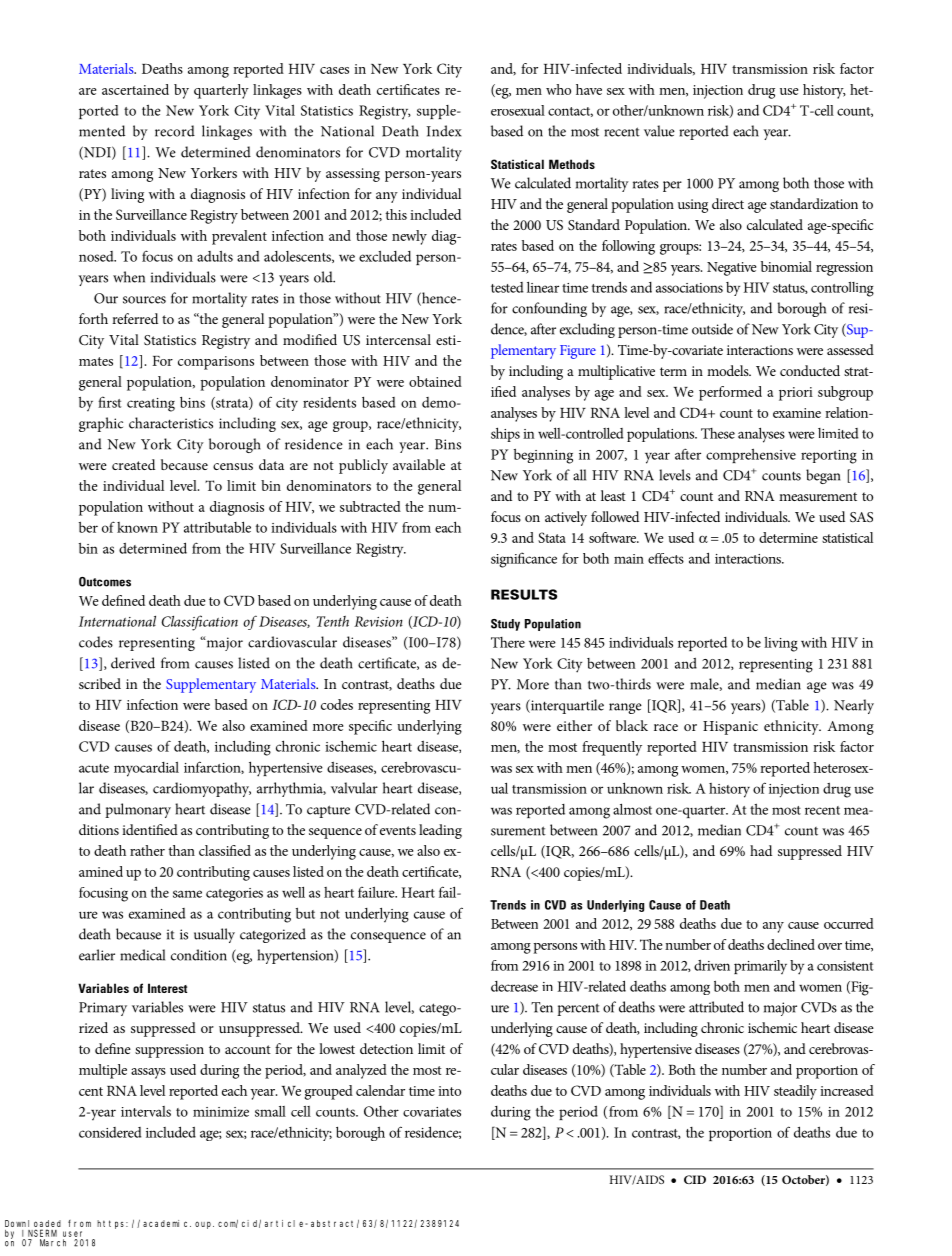 This screenshot has width=952, height=1256. I want to click on declined, so click(791, 944).
